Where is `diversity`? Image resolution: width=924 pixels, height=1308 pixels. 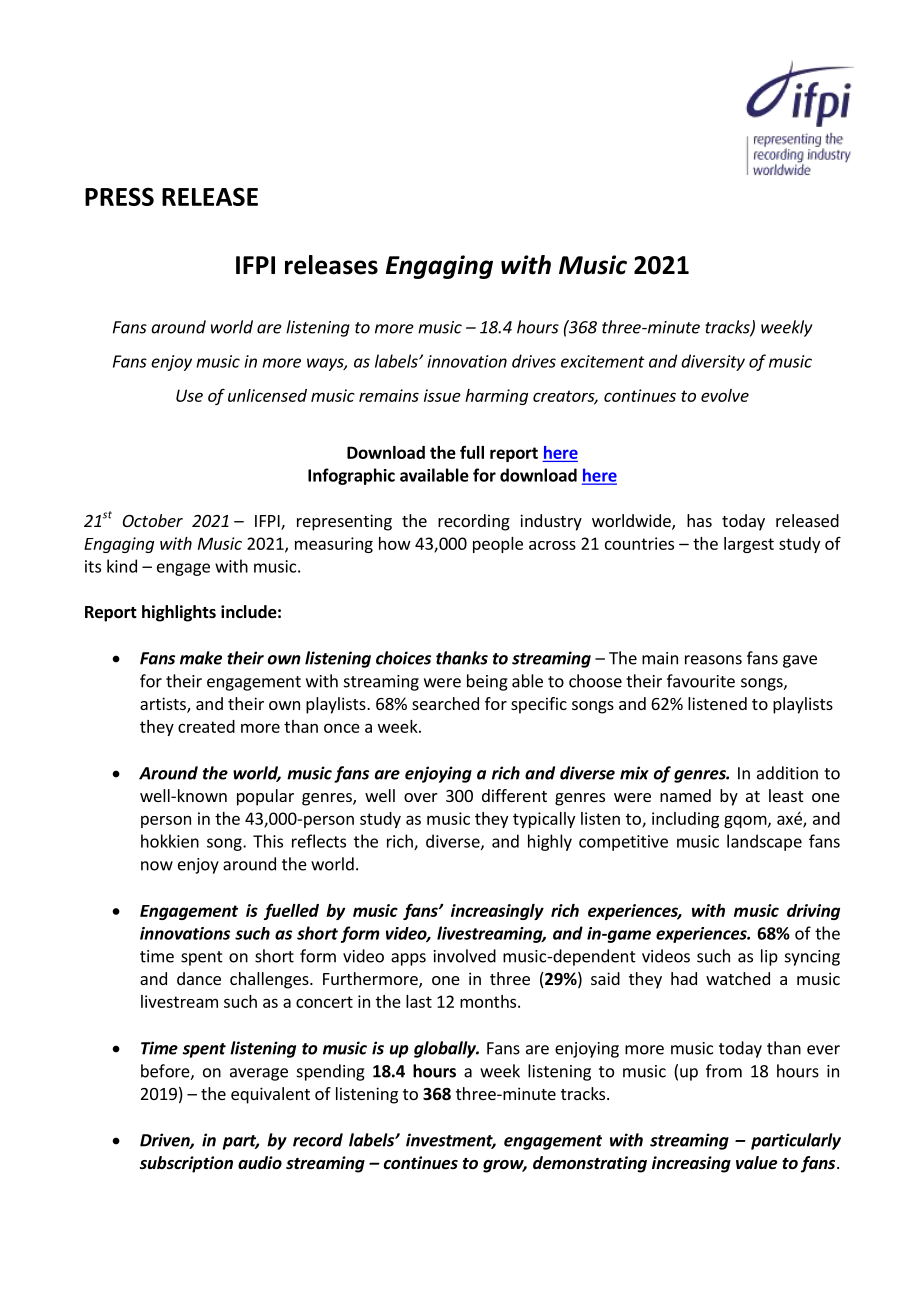 diversity is located at coordinates (713, 362).
